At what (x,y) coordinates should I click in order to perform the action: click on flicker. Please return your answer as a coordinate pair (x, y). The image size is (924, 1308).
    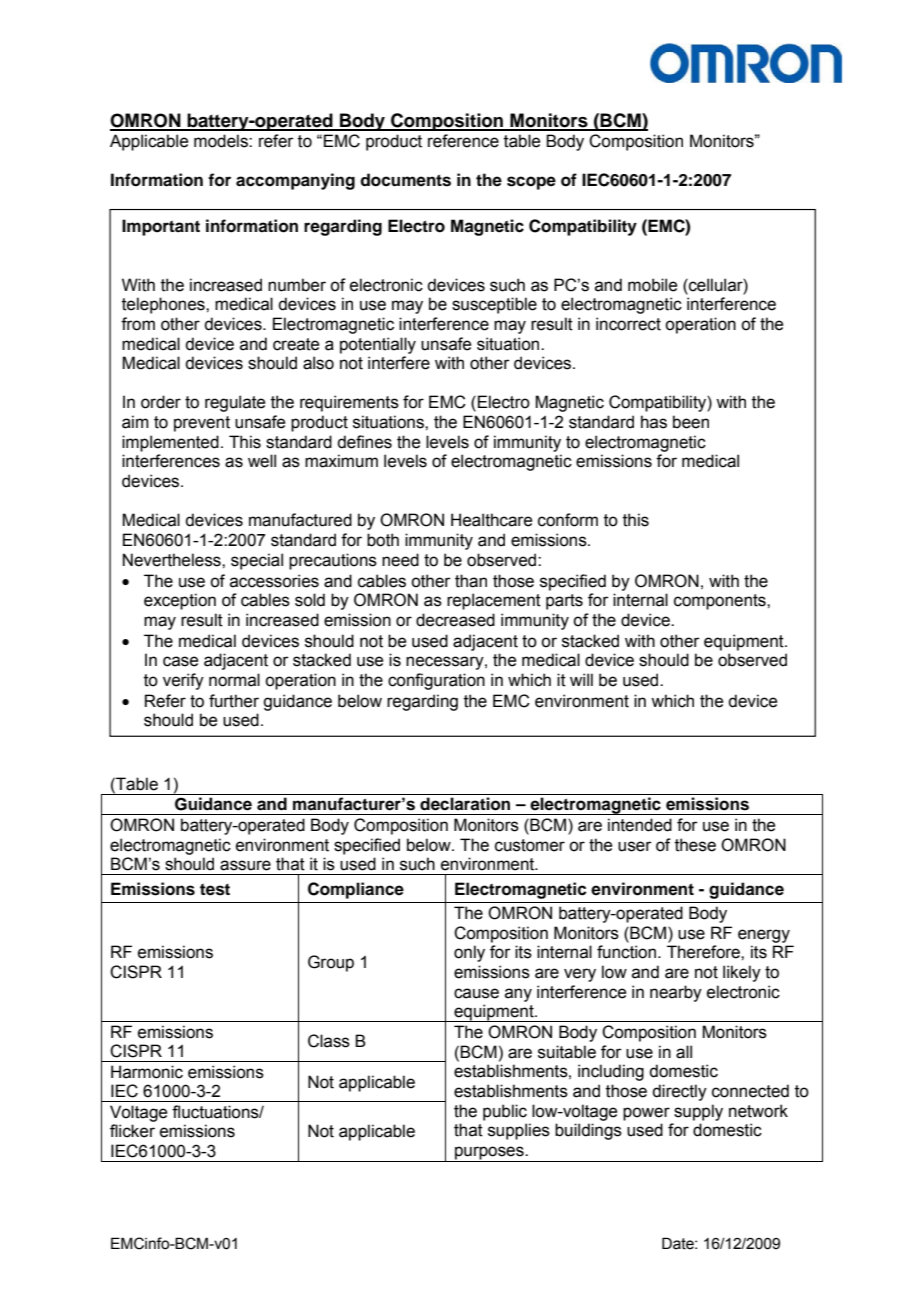
    Looking at the image, I should click on (132, 1131).
